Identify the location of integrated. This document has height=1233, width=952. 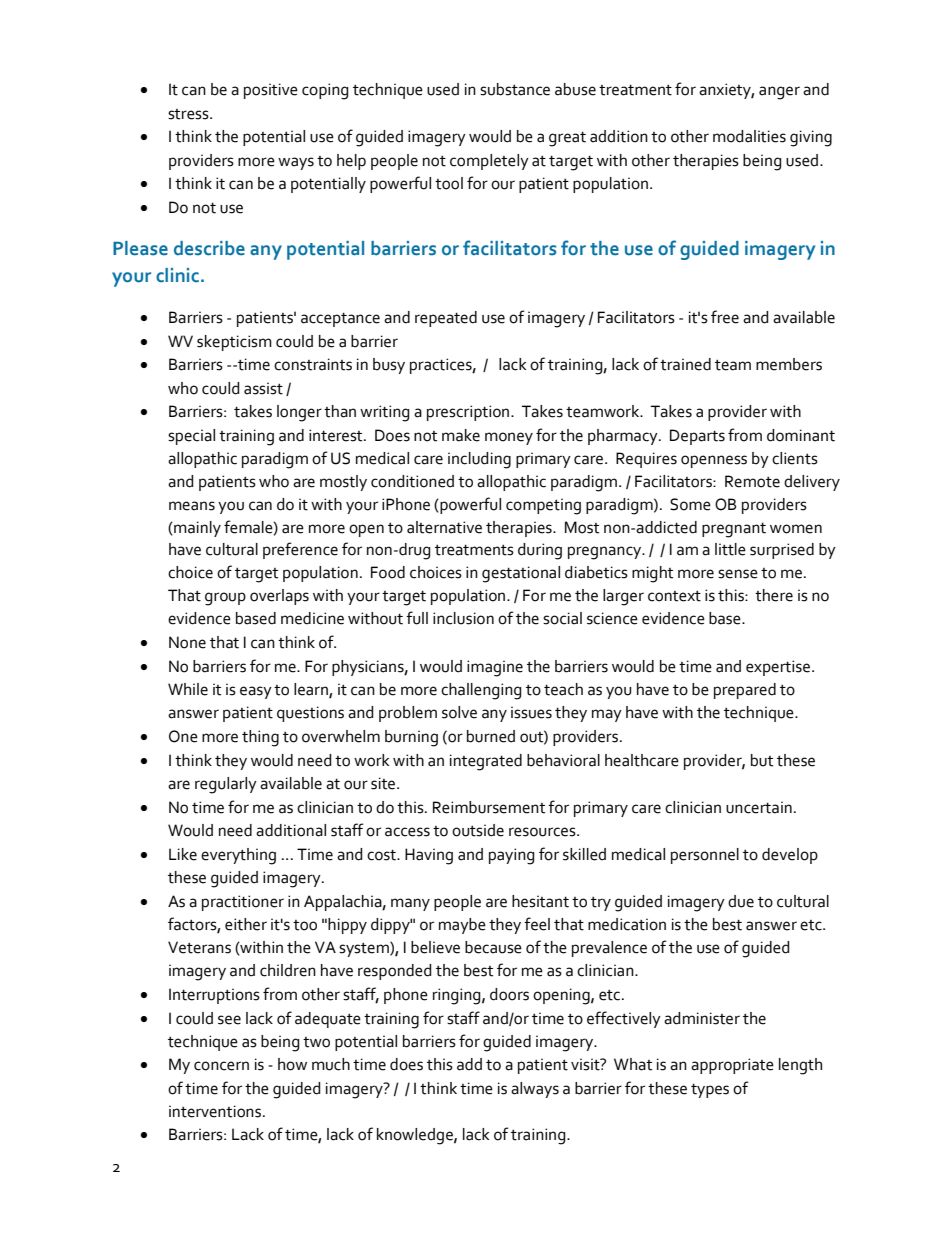
(486, 762).
